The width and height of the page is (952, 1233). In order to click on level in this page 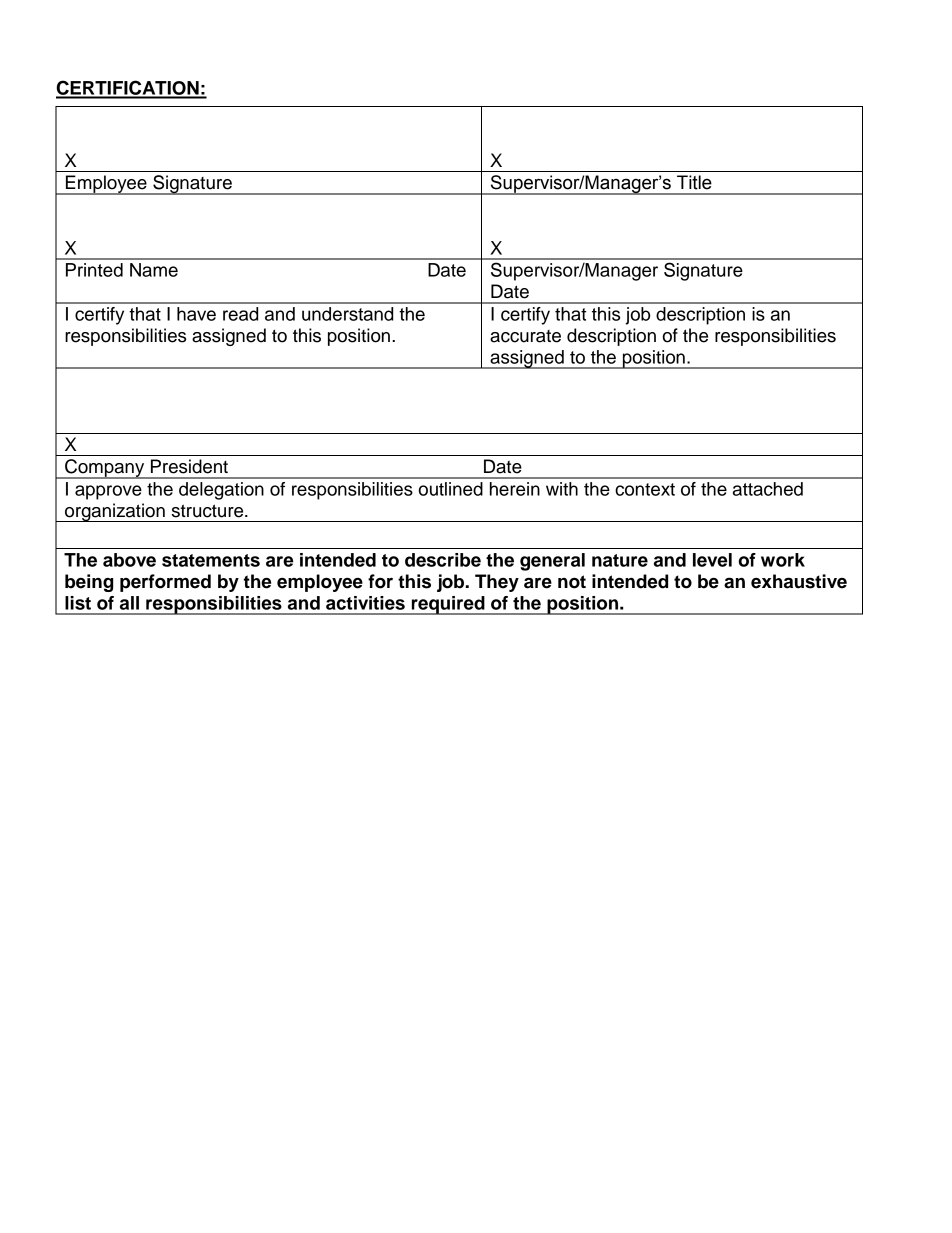, I will do `click(712, 560)`.
